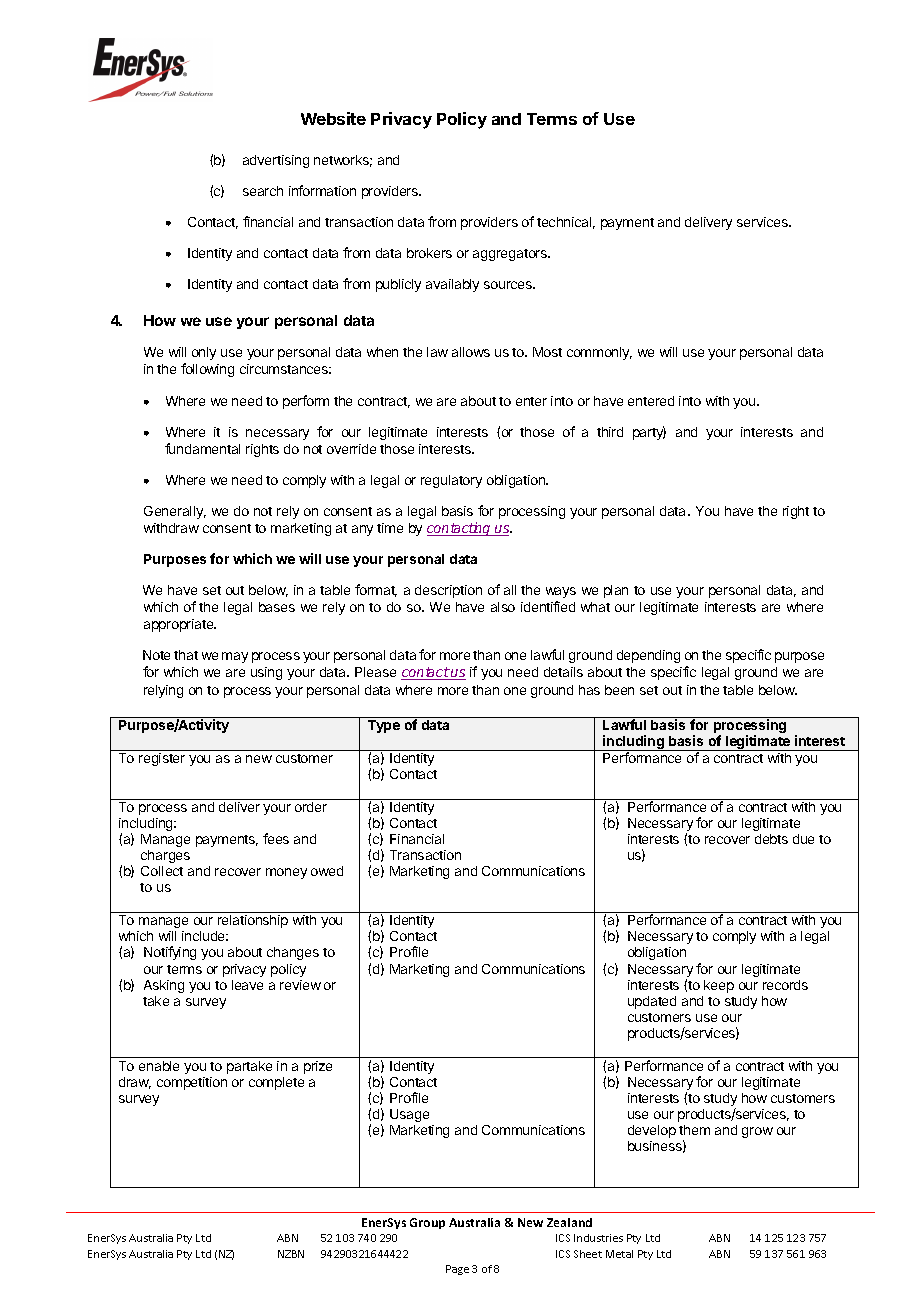 The width and height of the screenshot is (924, 1308). Describe the element at coordinates (719, 986) in the screenshot. I see `keep` at that location.
